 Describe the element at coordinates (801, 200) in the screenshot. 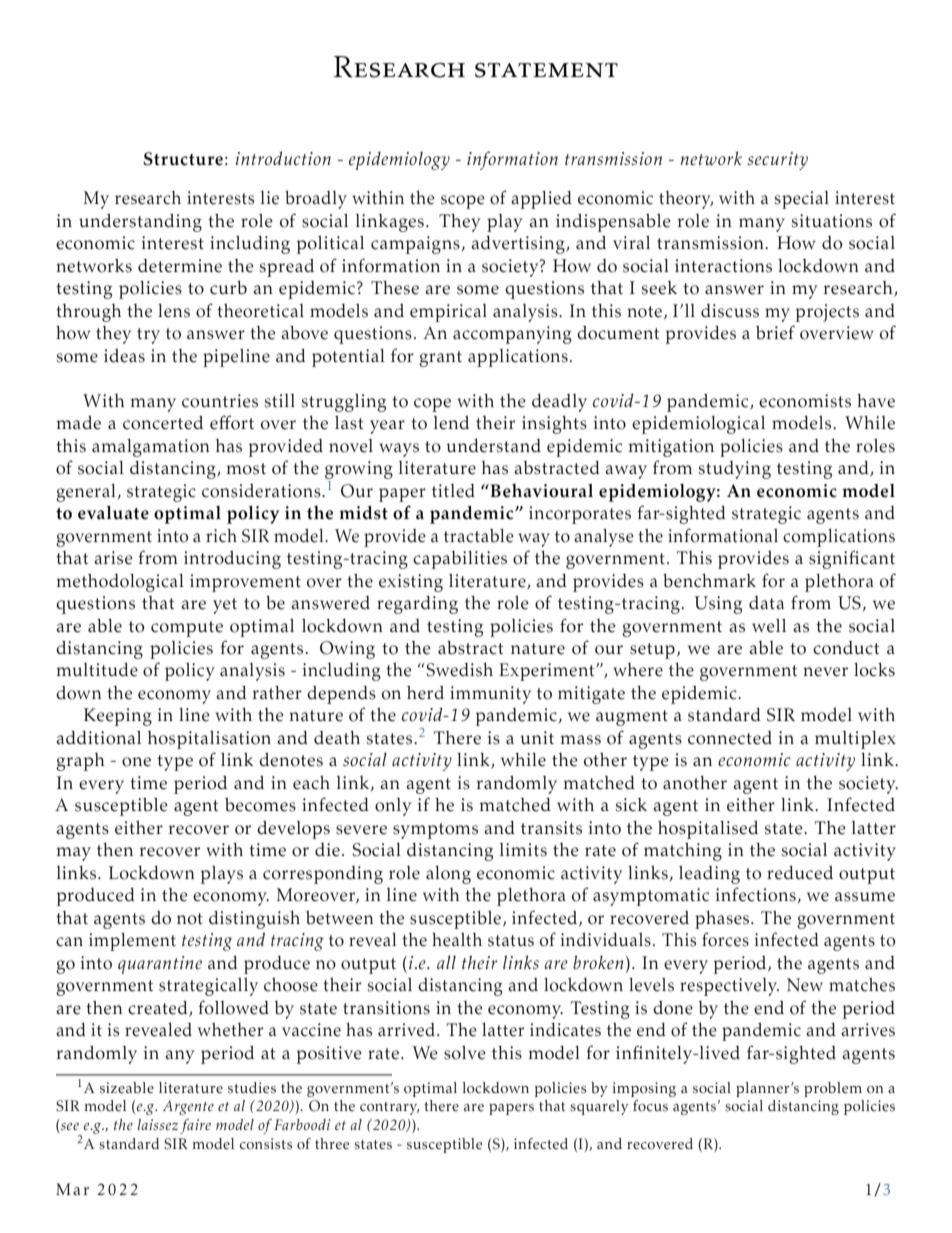

I see `special` at that location.
